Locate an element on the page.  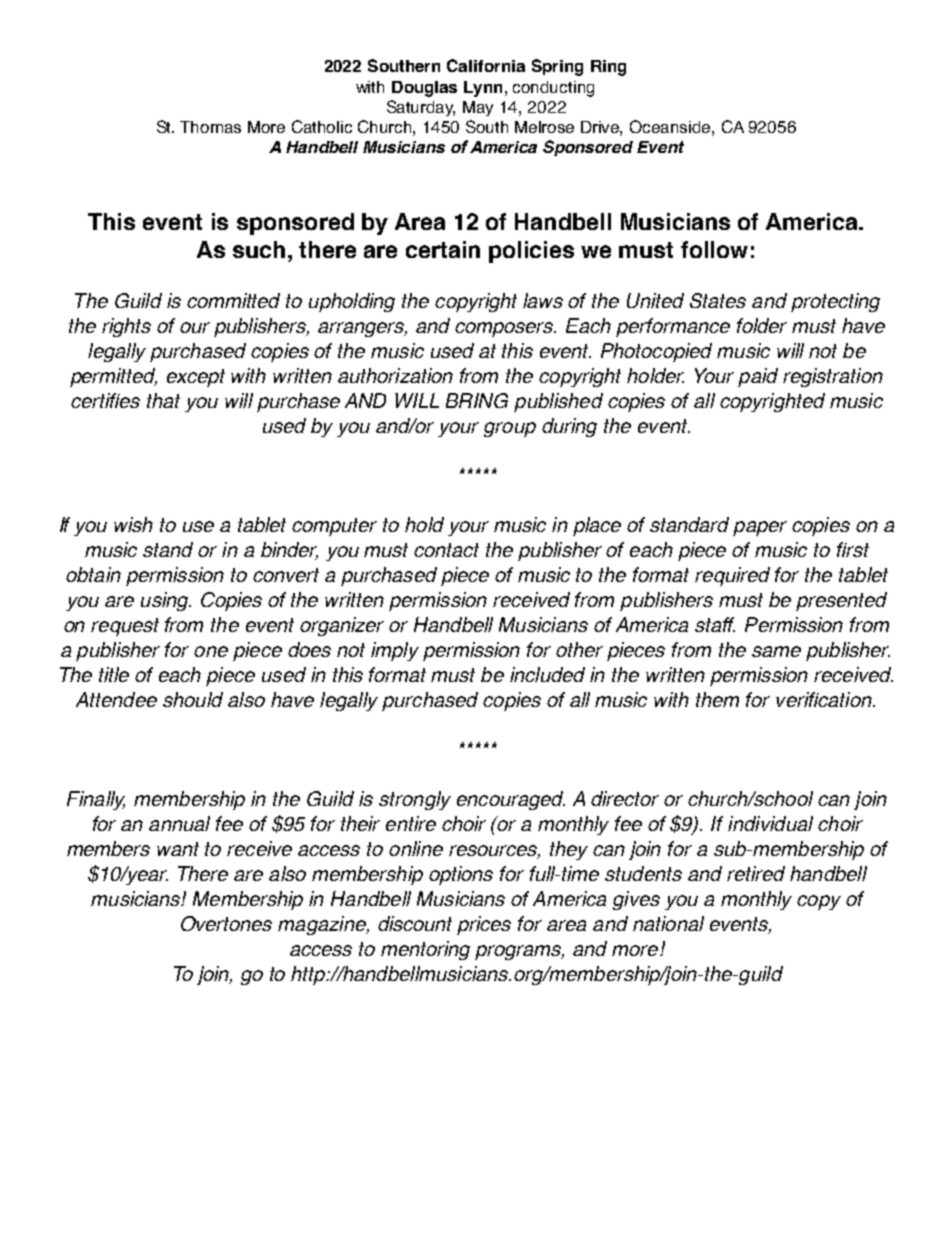
Thomas is located at coordinates (210, 127).
